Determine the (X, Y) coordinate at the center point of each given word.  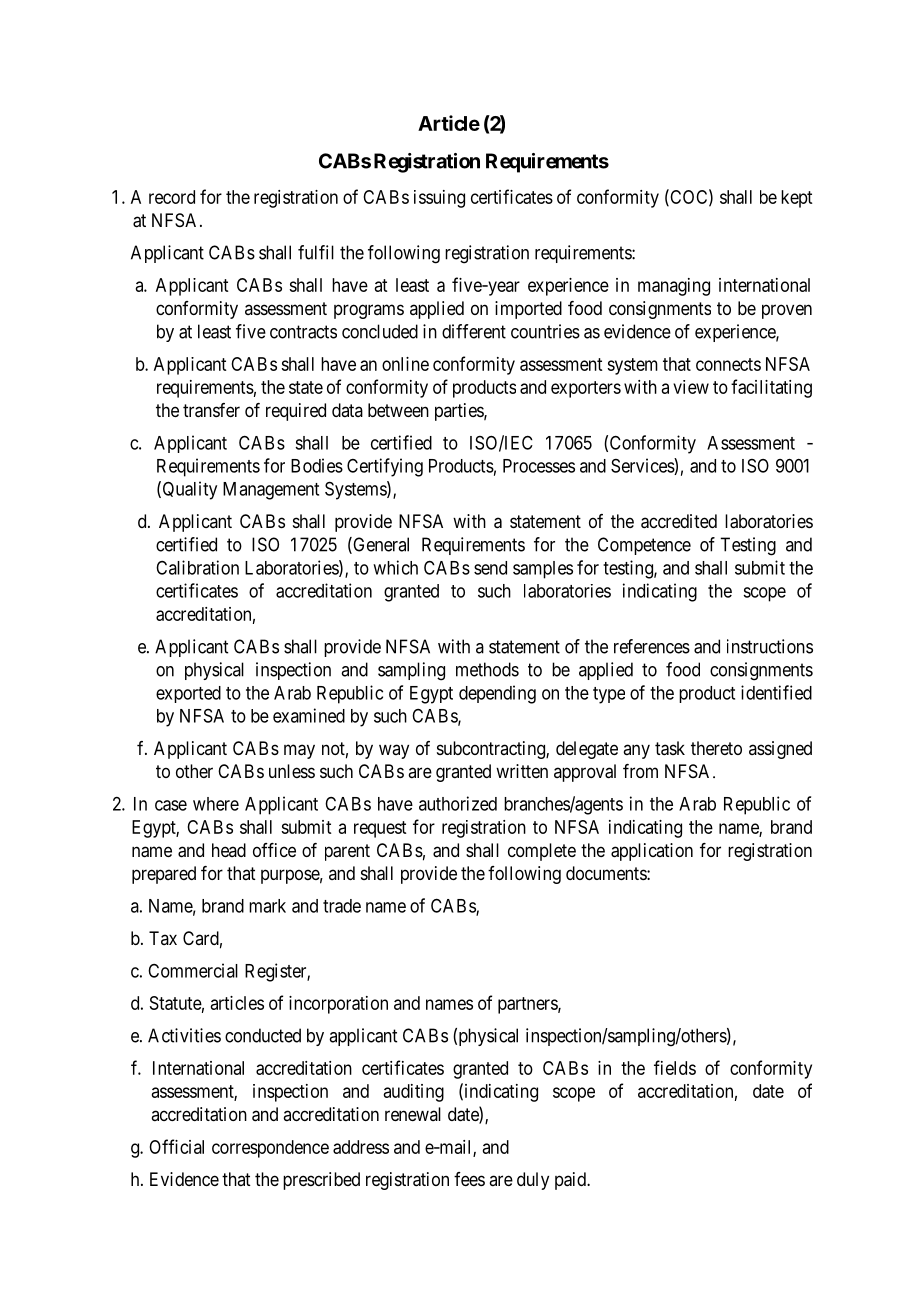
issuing (439, 199)
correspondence (270, 1149)
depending (497, 694)
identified (776, 692)
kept (796, 199)
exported (188, 694)
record (172, 197)
